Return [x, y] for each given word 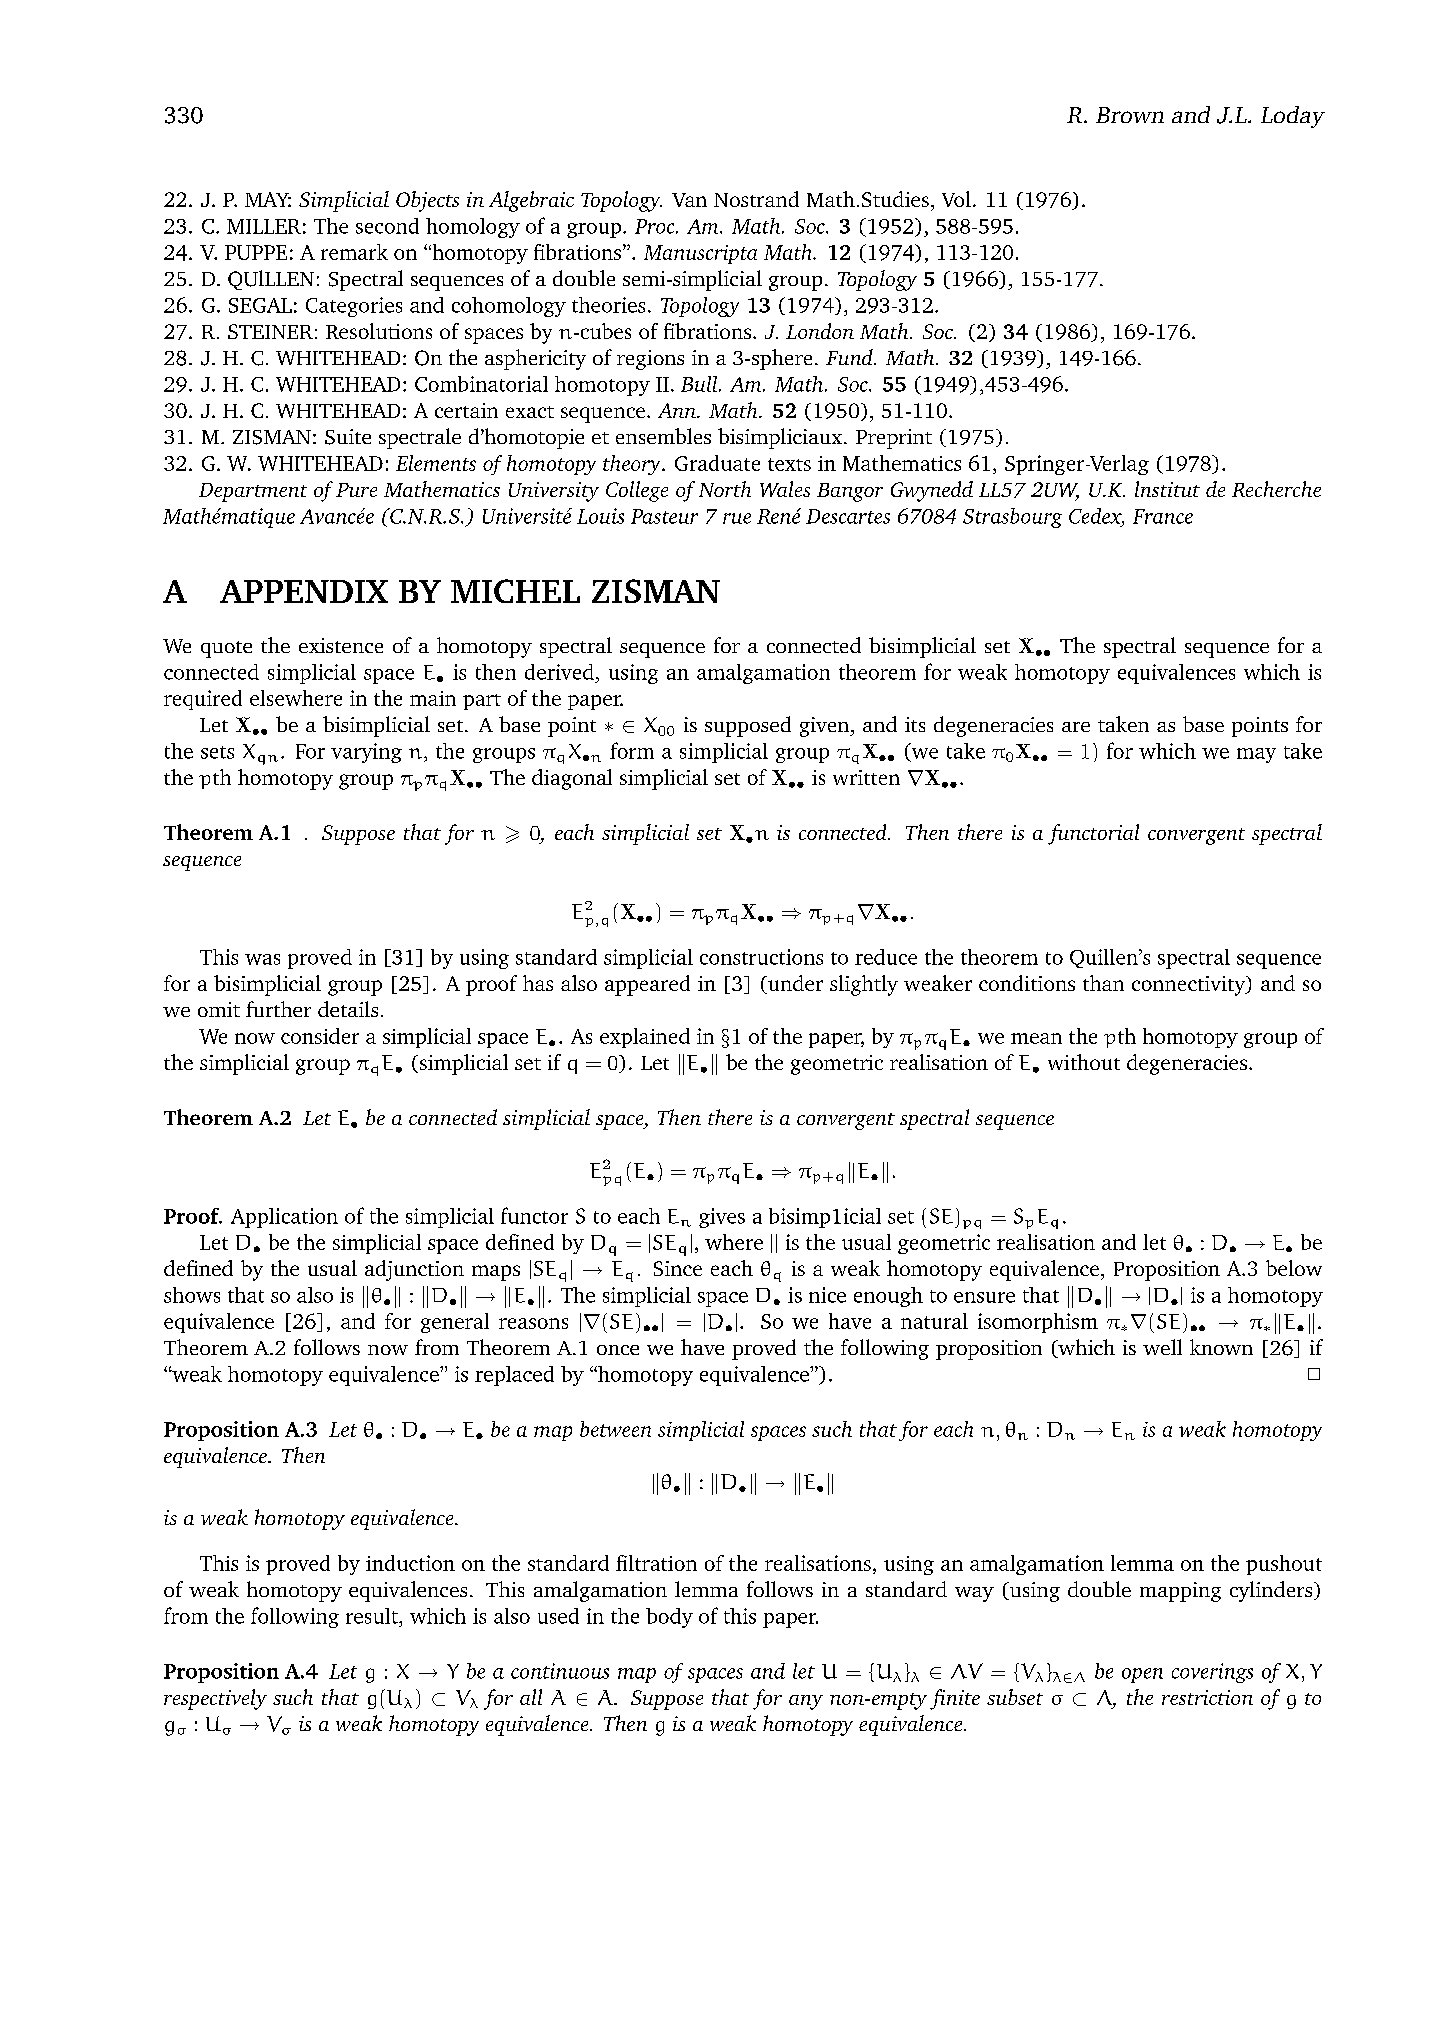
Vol [956, 199]
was [262, 959]
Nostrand [756, 199]
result [373, 1616]
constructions [761, 957]
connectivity [1190, 986]
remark [354, 252]
